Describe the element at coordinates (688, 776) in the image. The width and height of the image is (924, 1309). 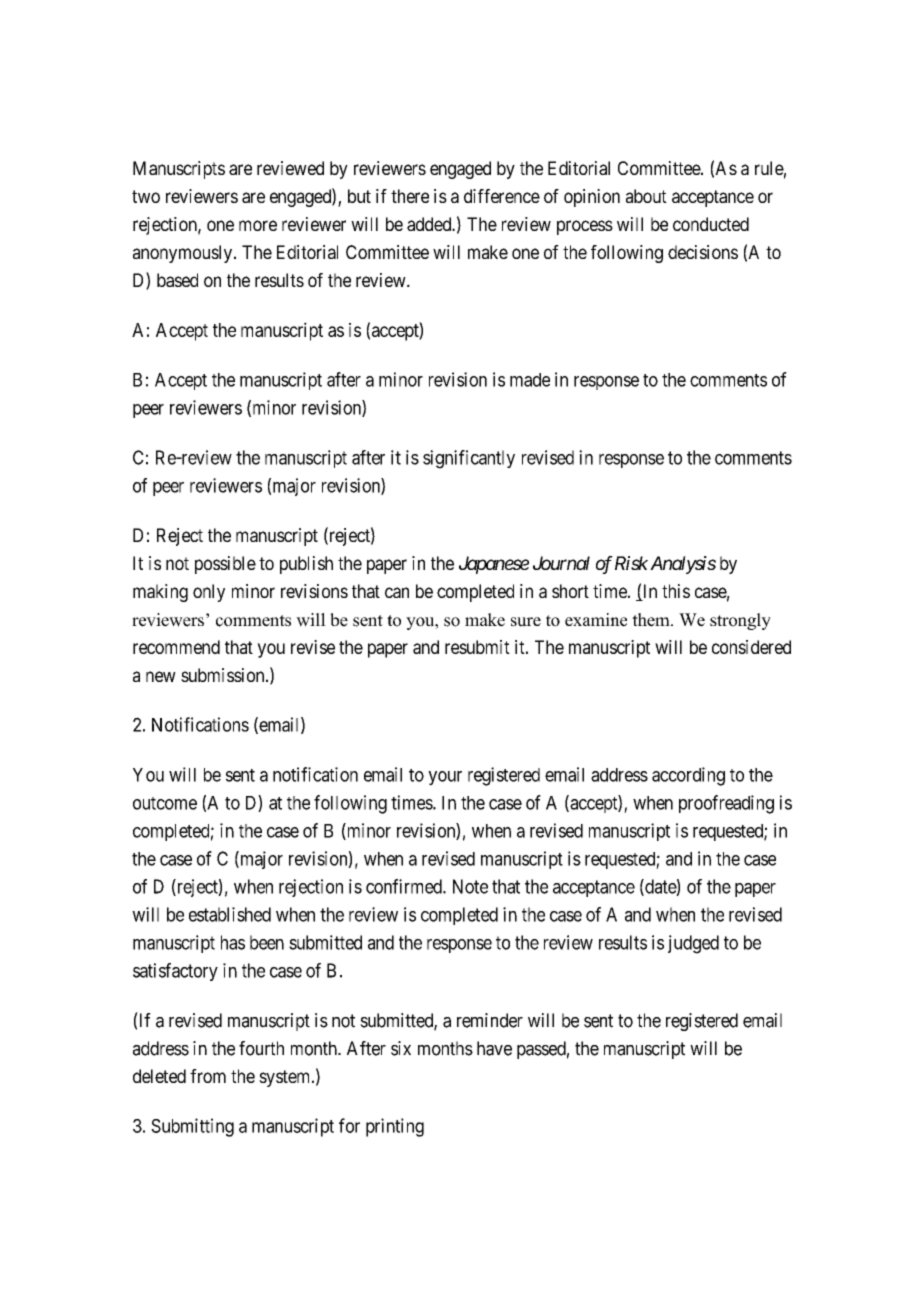
I see `according` at that location.
